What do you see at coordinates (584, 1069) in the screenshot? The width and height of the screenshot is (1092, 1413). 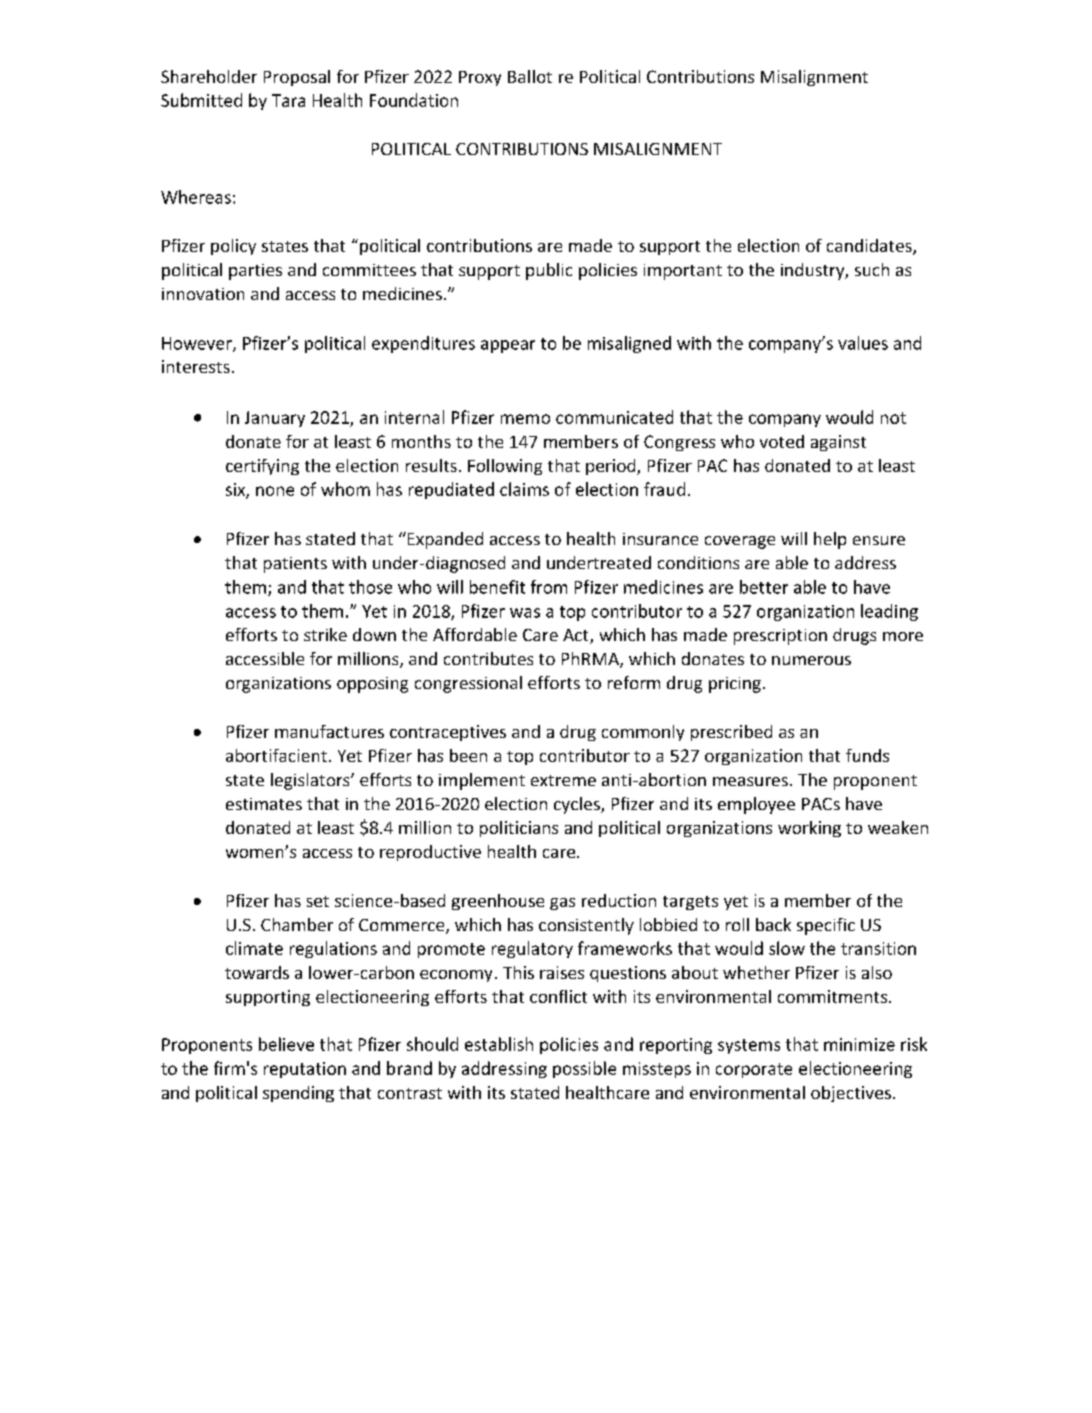 I see `possible` at bounding box center [584, 1069].
